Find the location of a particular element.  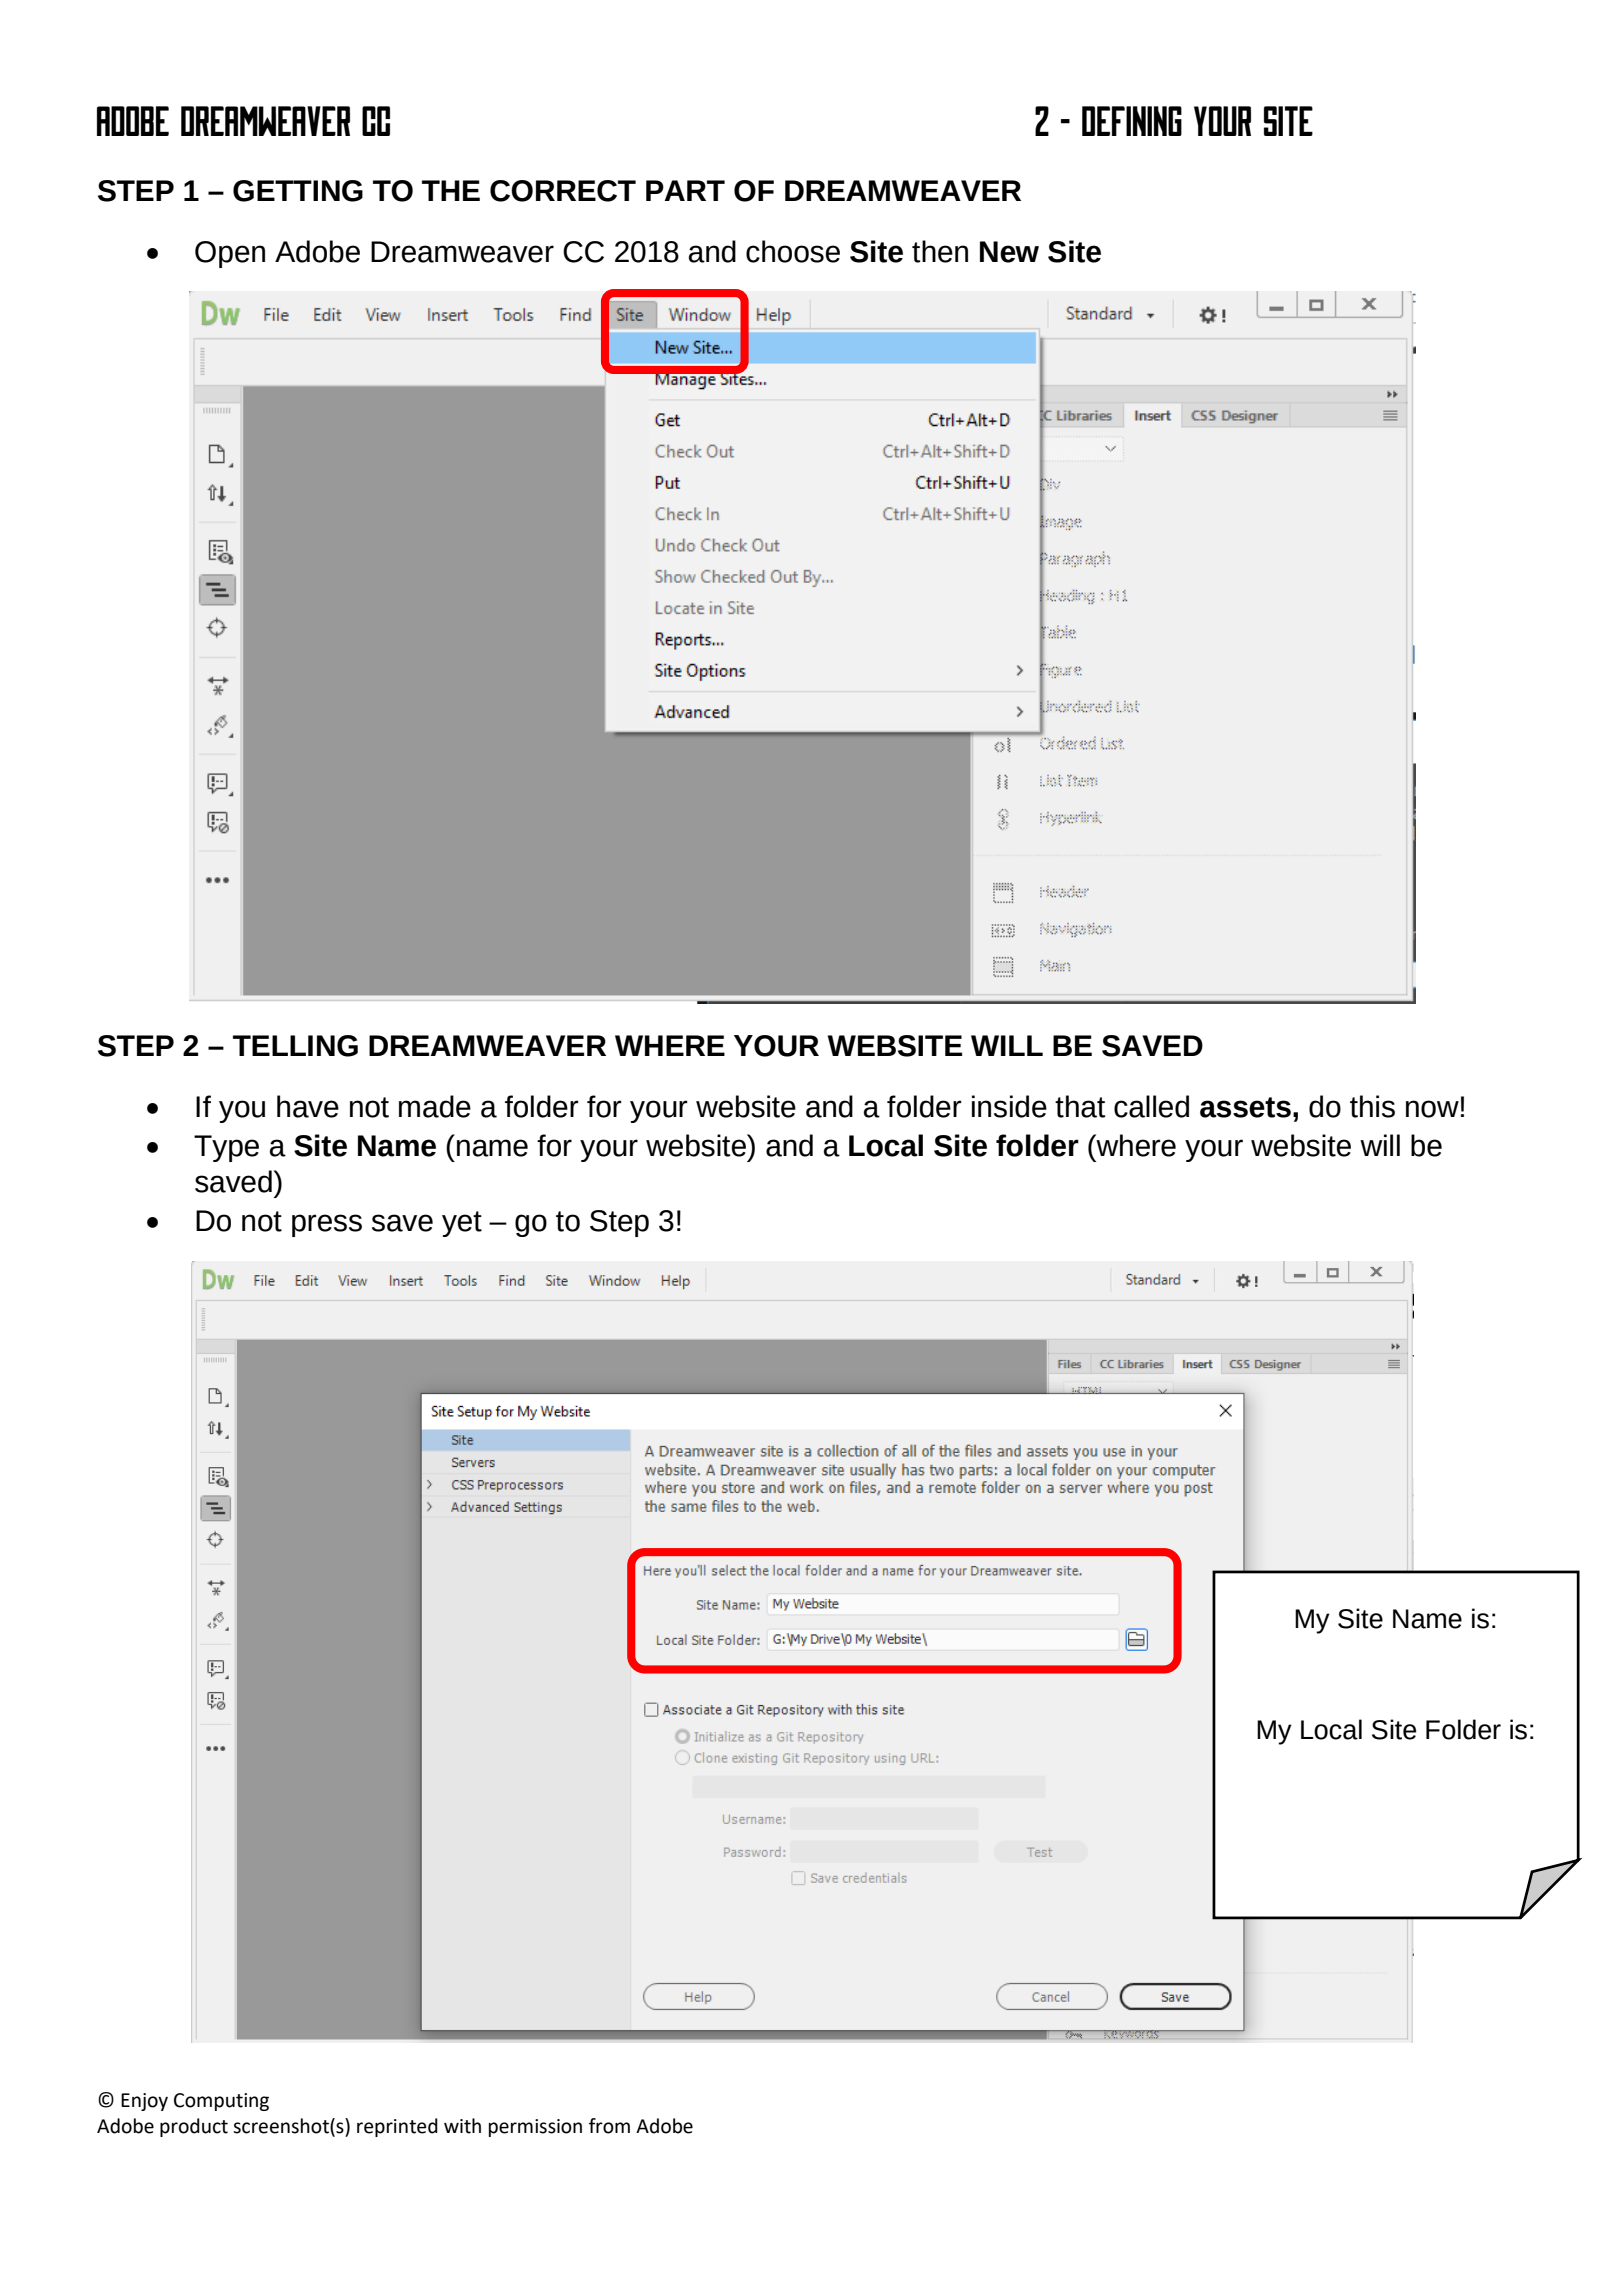

this is located at coordinates (1372, 1106).
